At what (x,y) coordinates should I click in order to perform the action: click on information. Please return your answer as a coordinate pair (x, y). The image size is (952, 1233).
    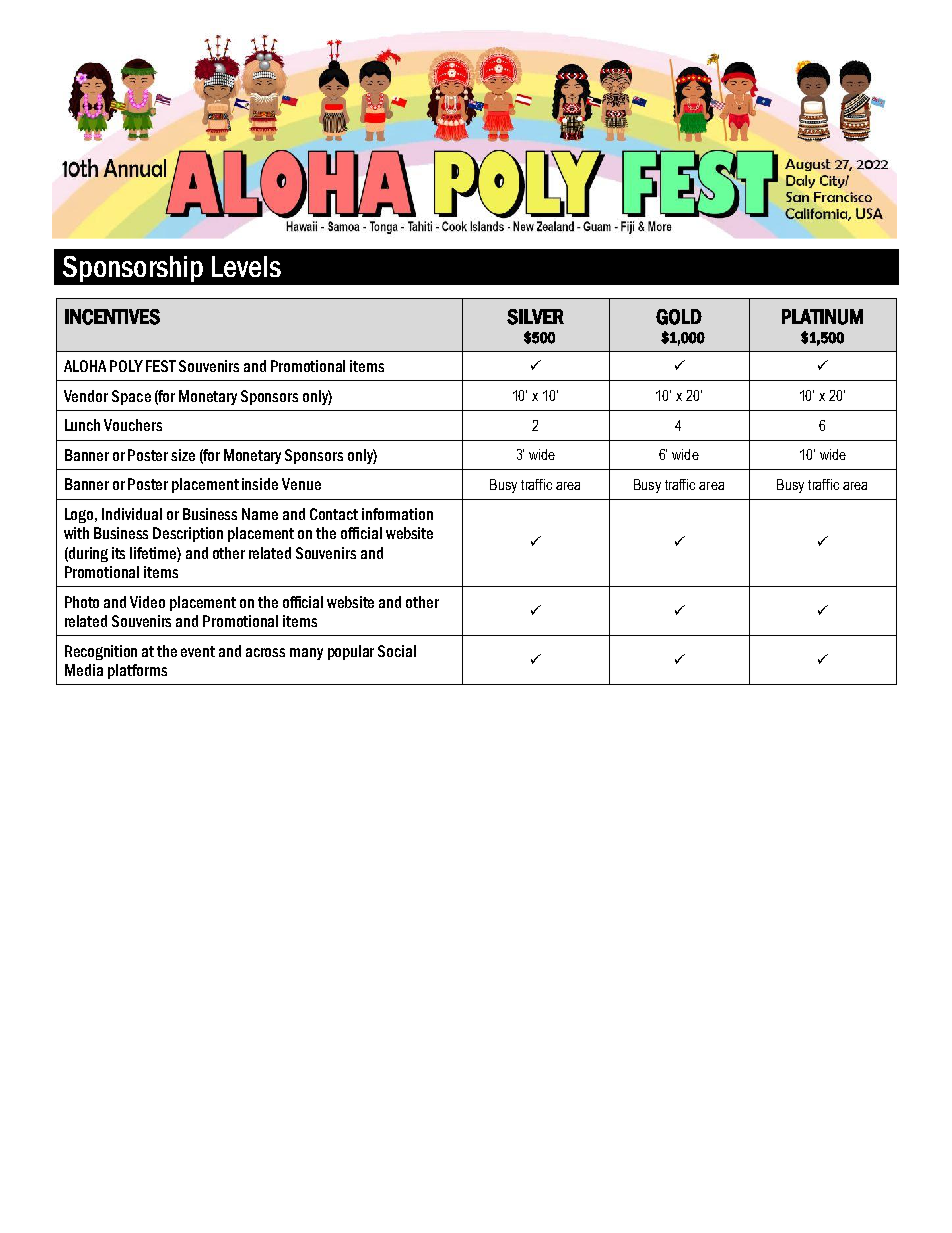
    Looking at the image, I should click on (397, 514).
